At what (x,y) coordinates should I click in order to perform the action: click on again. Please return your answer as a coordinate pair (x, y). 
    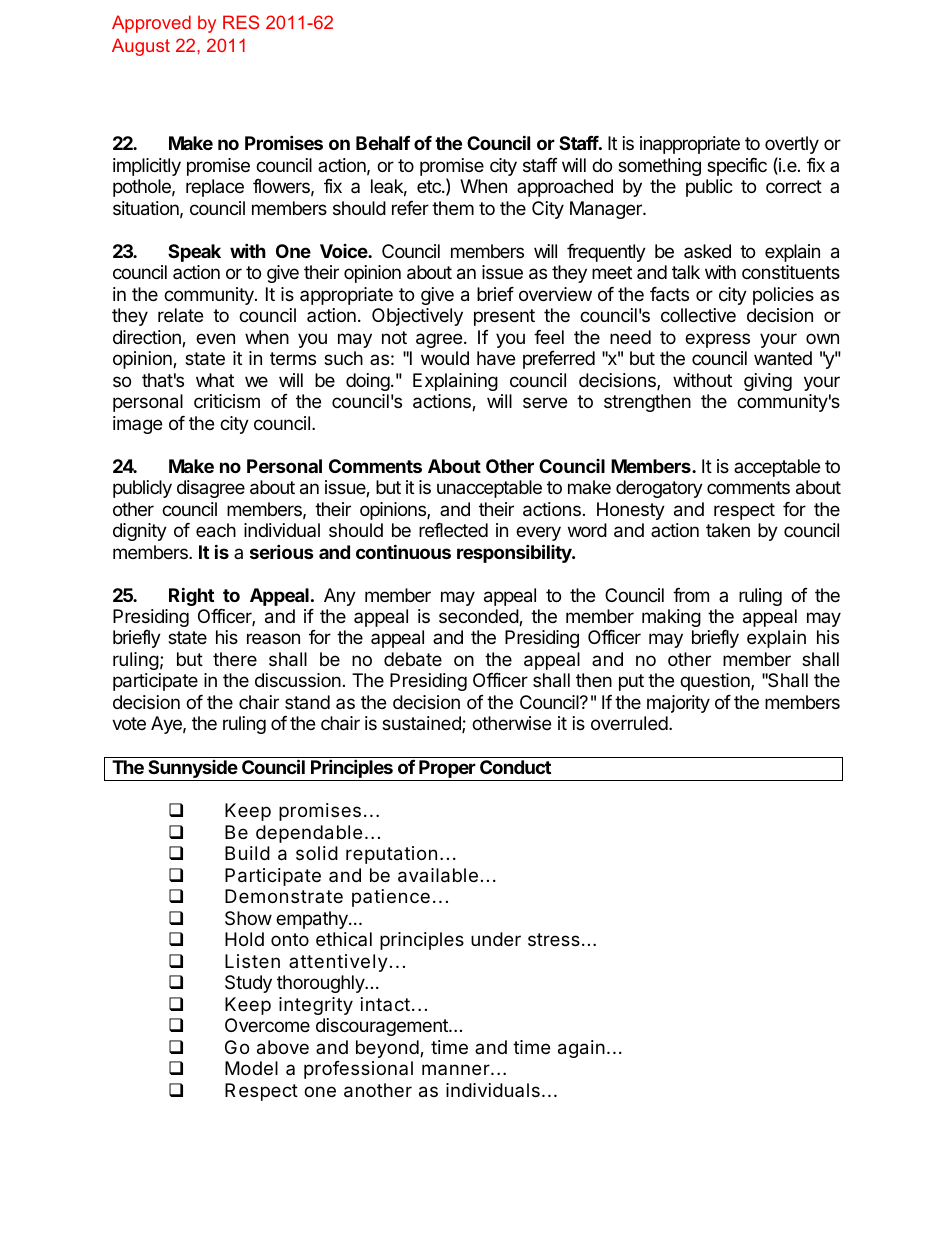
    Looking at the image, I should click on (581, 1049).
